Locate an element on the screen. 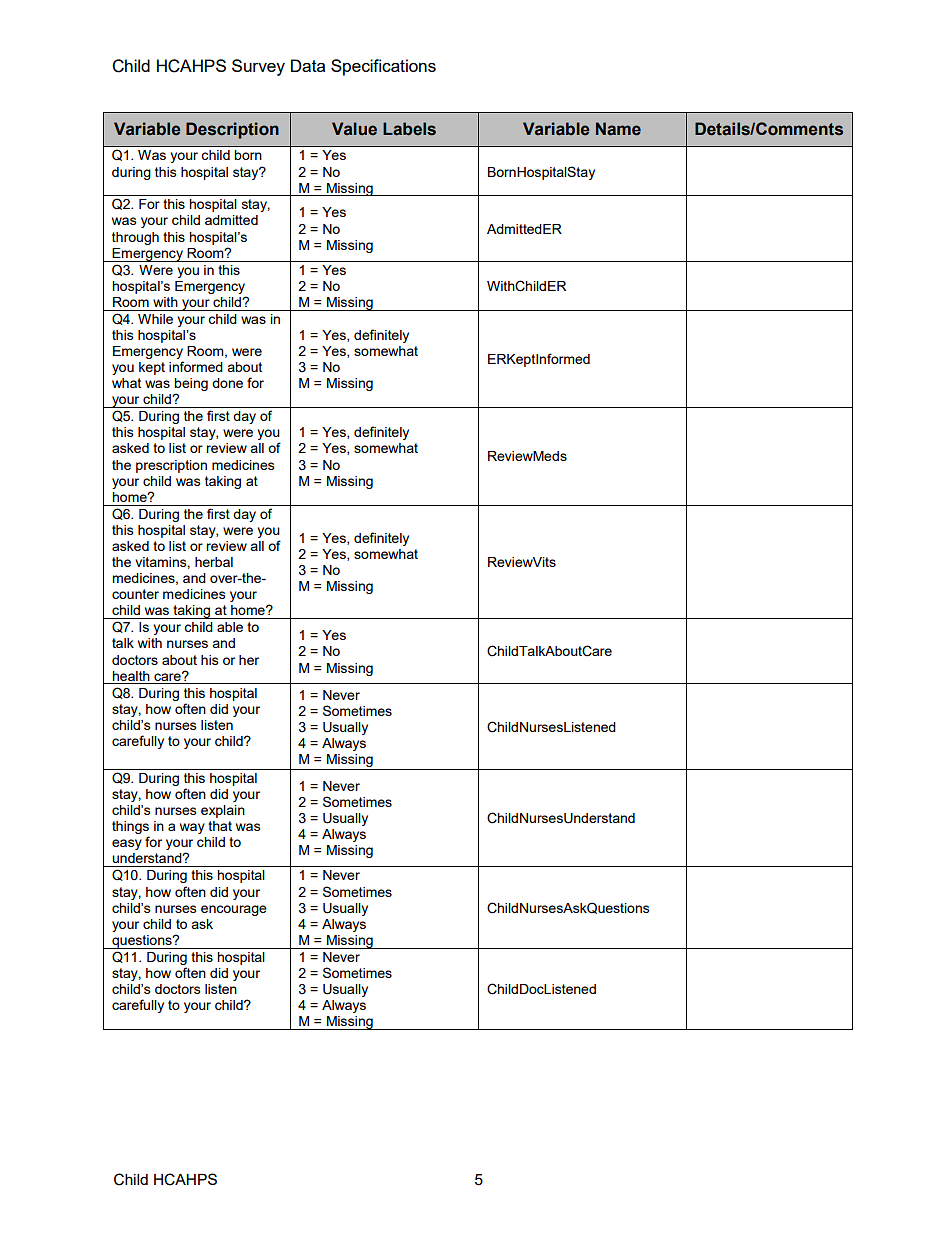  done is located at coordinates (227, 383).
